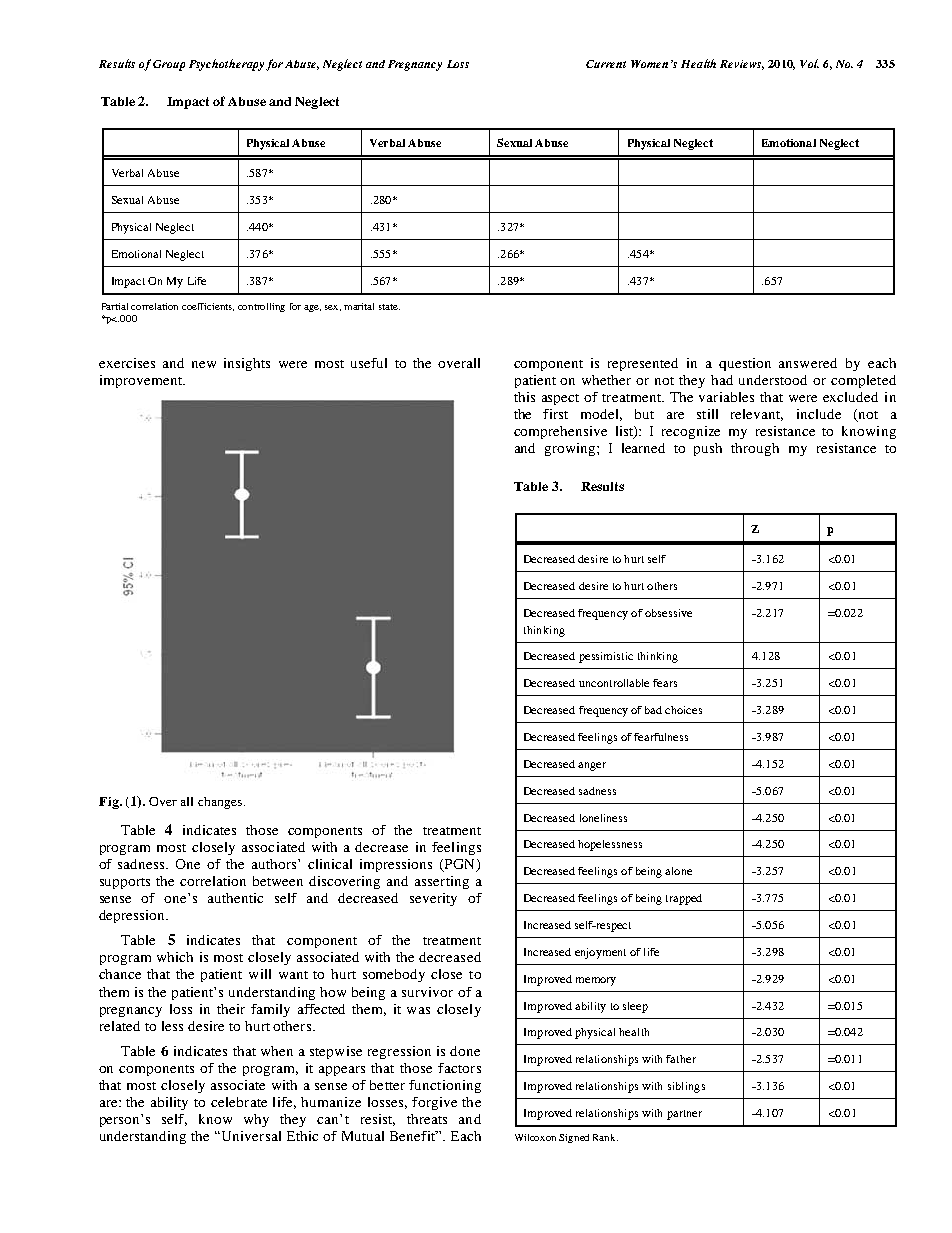 The width and height of the image is (952, 1233). I want to click on Current, so click(606, 64).
